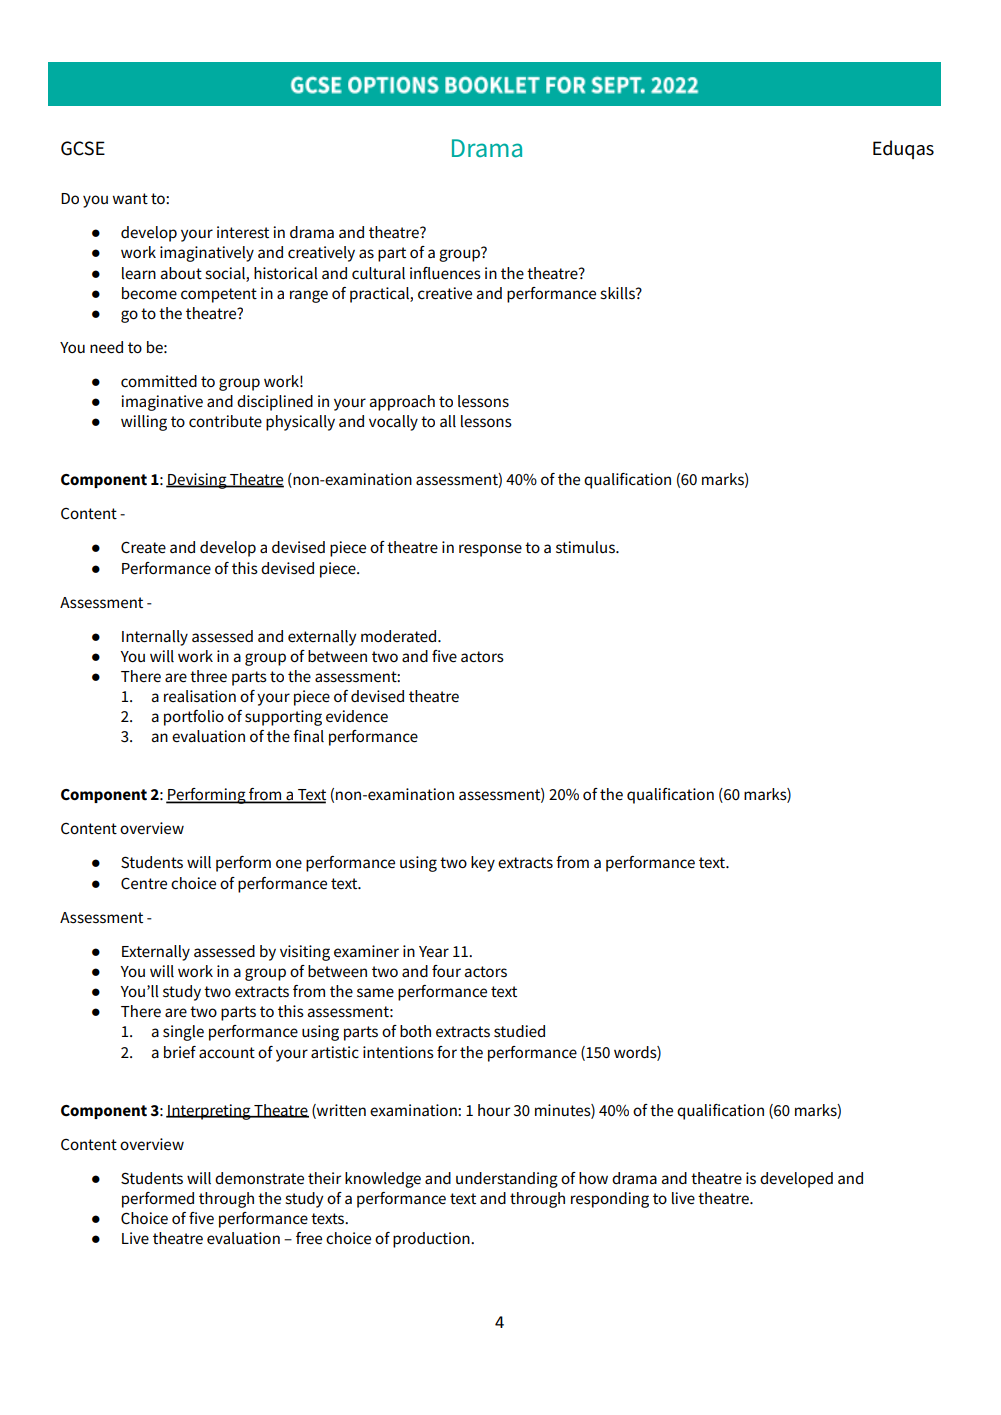  I want to click on their, so click(324, 1178).
